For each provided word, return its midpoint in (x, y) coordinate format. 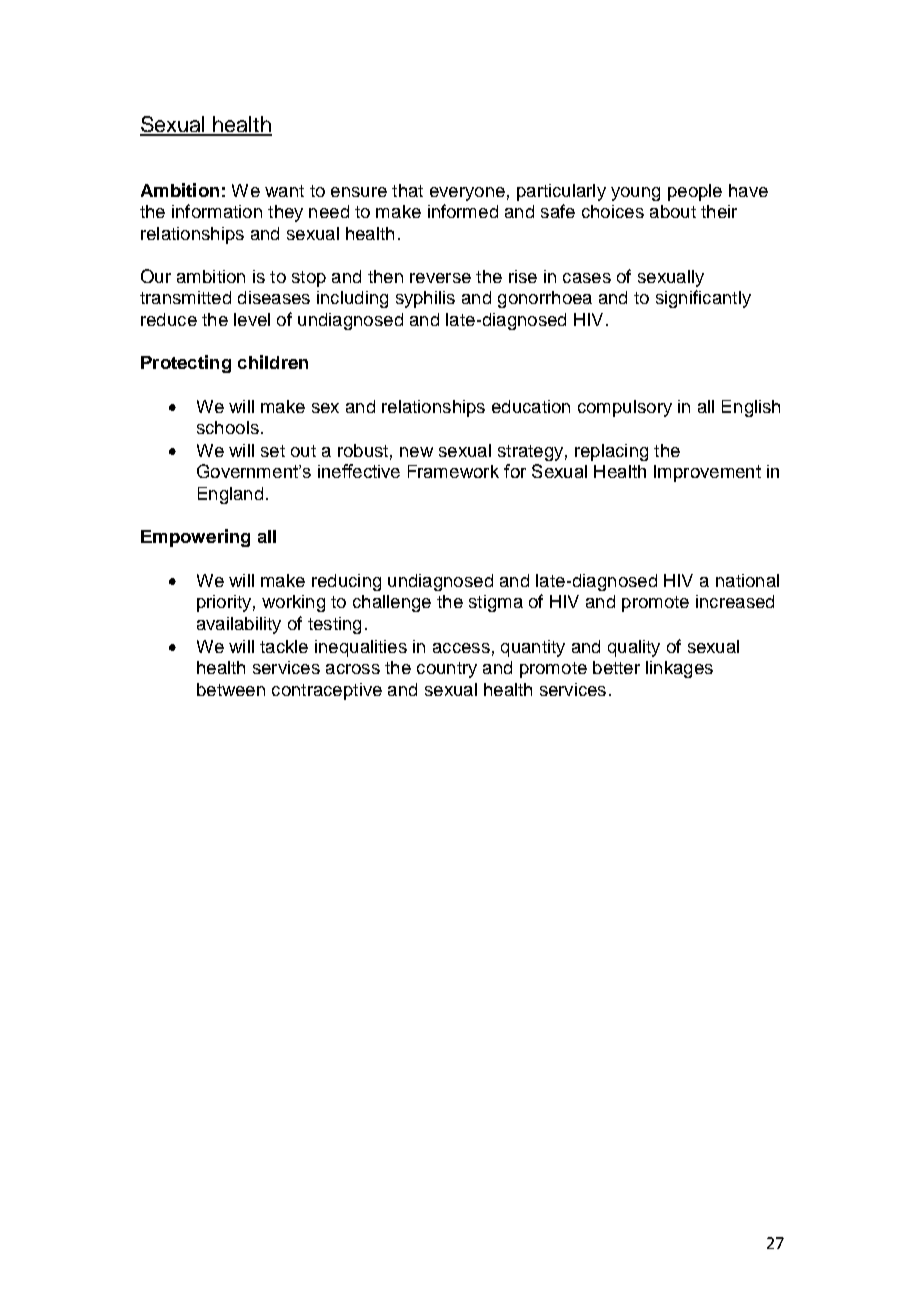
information (217, 211)
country (447, 670)
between (231, 689)
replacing (611, 452)
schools (228, 427)
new (416, 452)
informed (463, 211)
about (673, 211)
